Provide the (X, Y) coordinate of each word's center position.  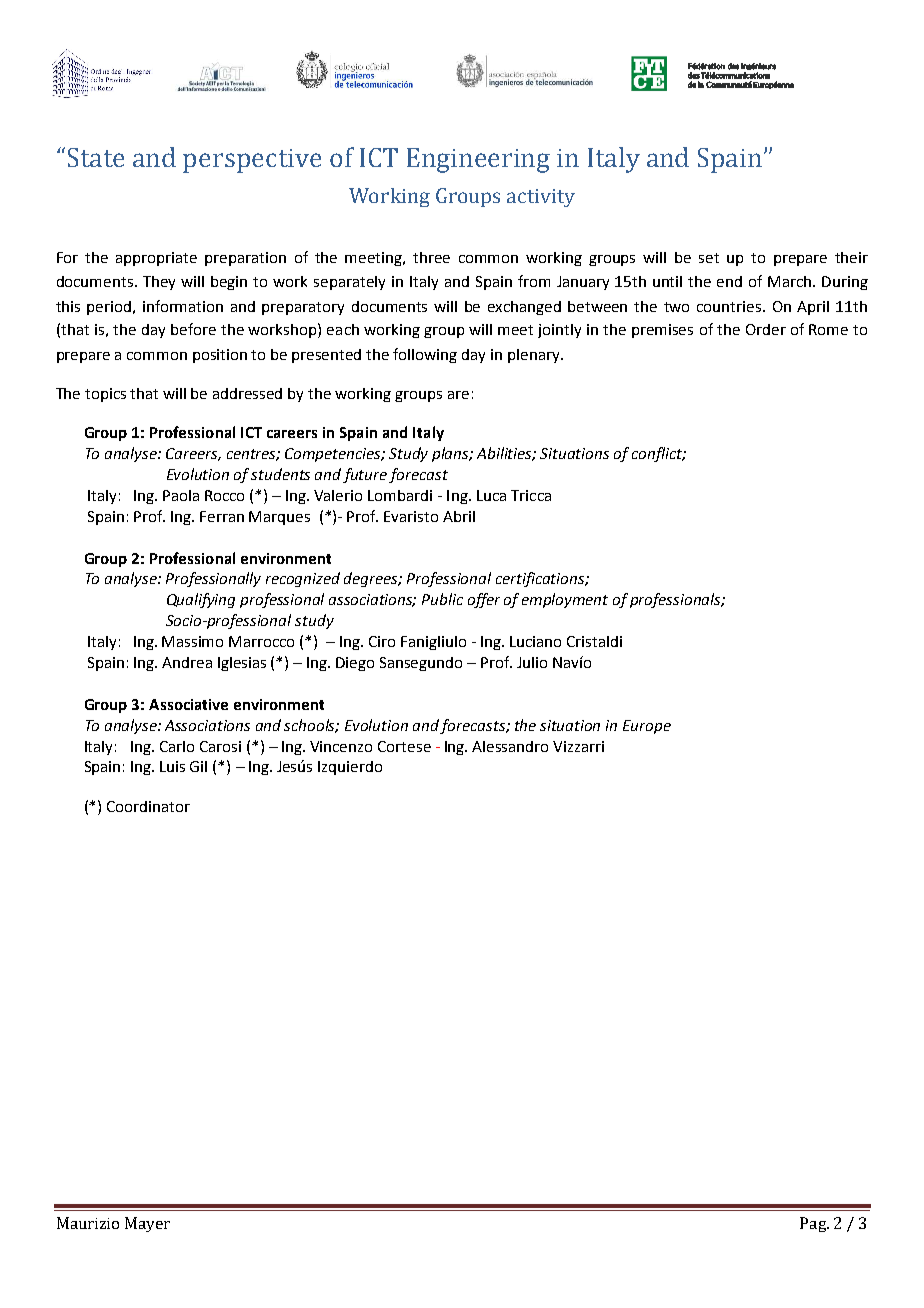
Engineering (478, 160)
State (96, 157)
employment (565, 600)
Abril (459, 516)
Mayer (147, 1224)
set (709, 258)
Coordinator (148, 806)
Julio (532, 662)
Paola (181, 495)
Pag (814, 1224)
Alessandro (510, 746)
